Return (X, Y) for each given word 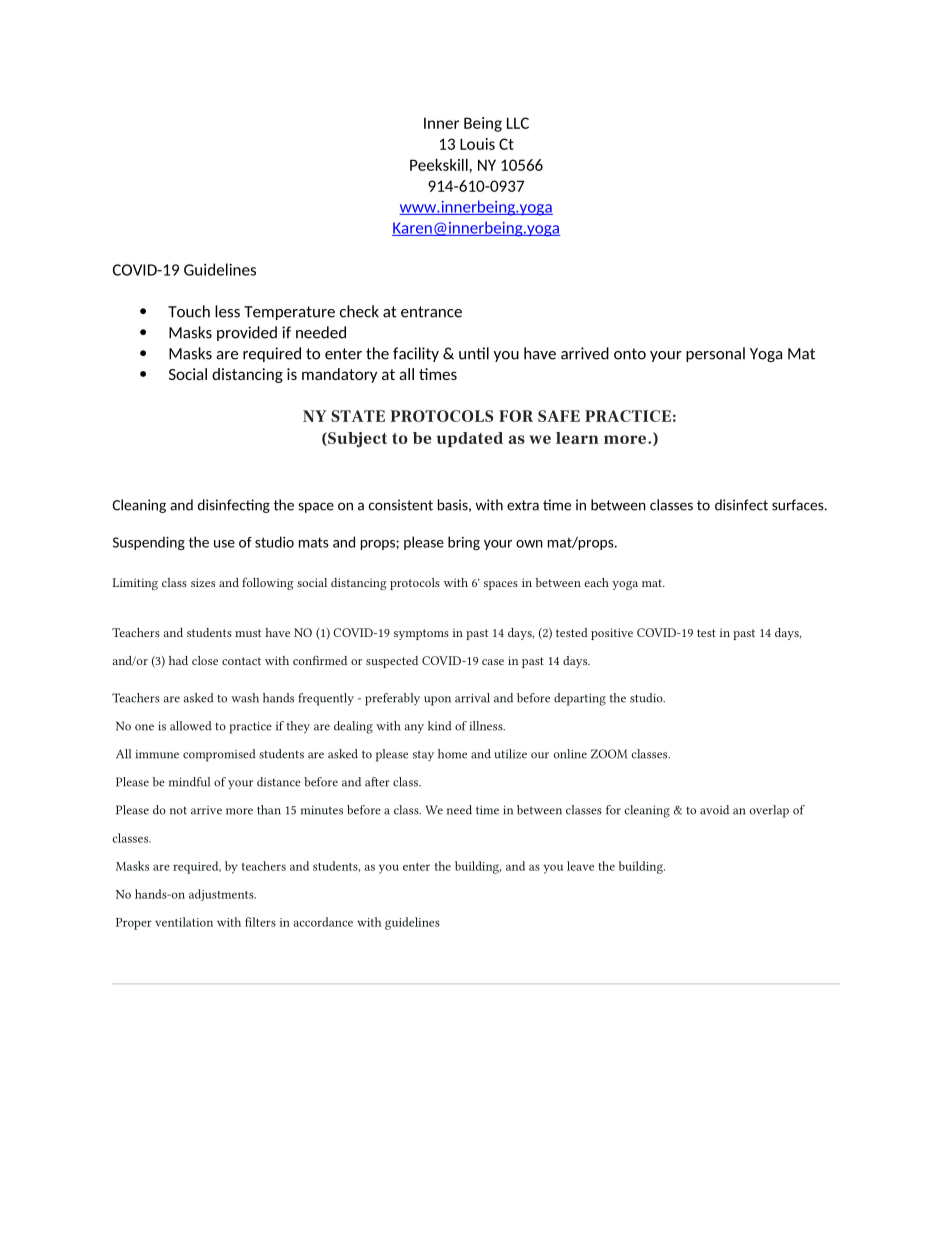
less (227, 311)
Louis (477, 144)
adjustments (222, 895)
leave (580, 866)
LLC (518, 123)
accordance (323, 922)
